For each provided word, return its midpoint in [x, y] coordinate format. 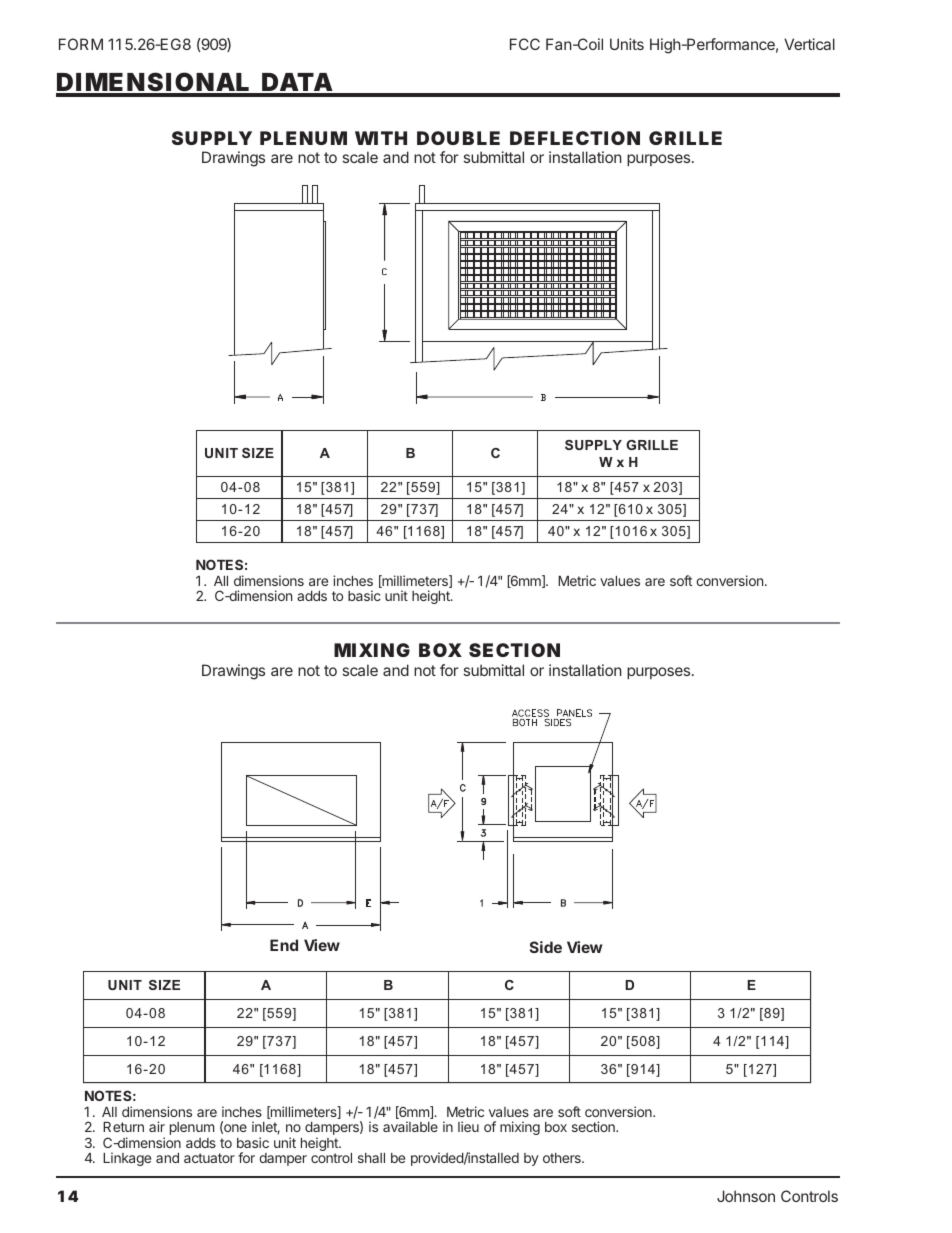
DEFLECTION [575, 138]
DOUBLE [458, 138]
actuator [209, 1158]
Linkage [127, 1159]
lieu [468, 1126]
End [284, 945]
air [157, 1126]
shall [371, 1158]
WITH [381, 138]
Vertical [809, 44]
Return [123, 1127]
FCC [525, 44]
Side [546, 947]
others [563, 1158]
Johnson [746, 1196]
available [410, 1126]
